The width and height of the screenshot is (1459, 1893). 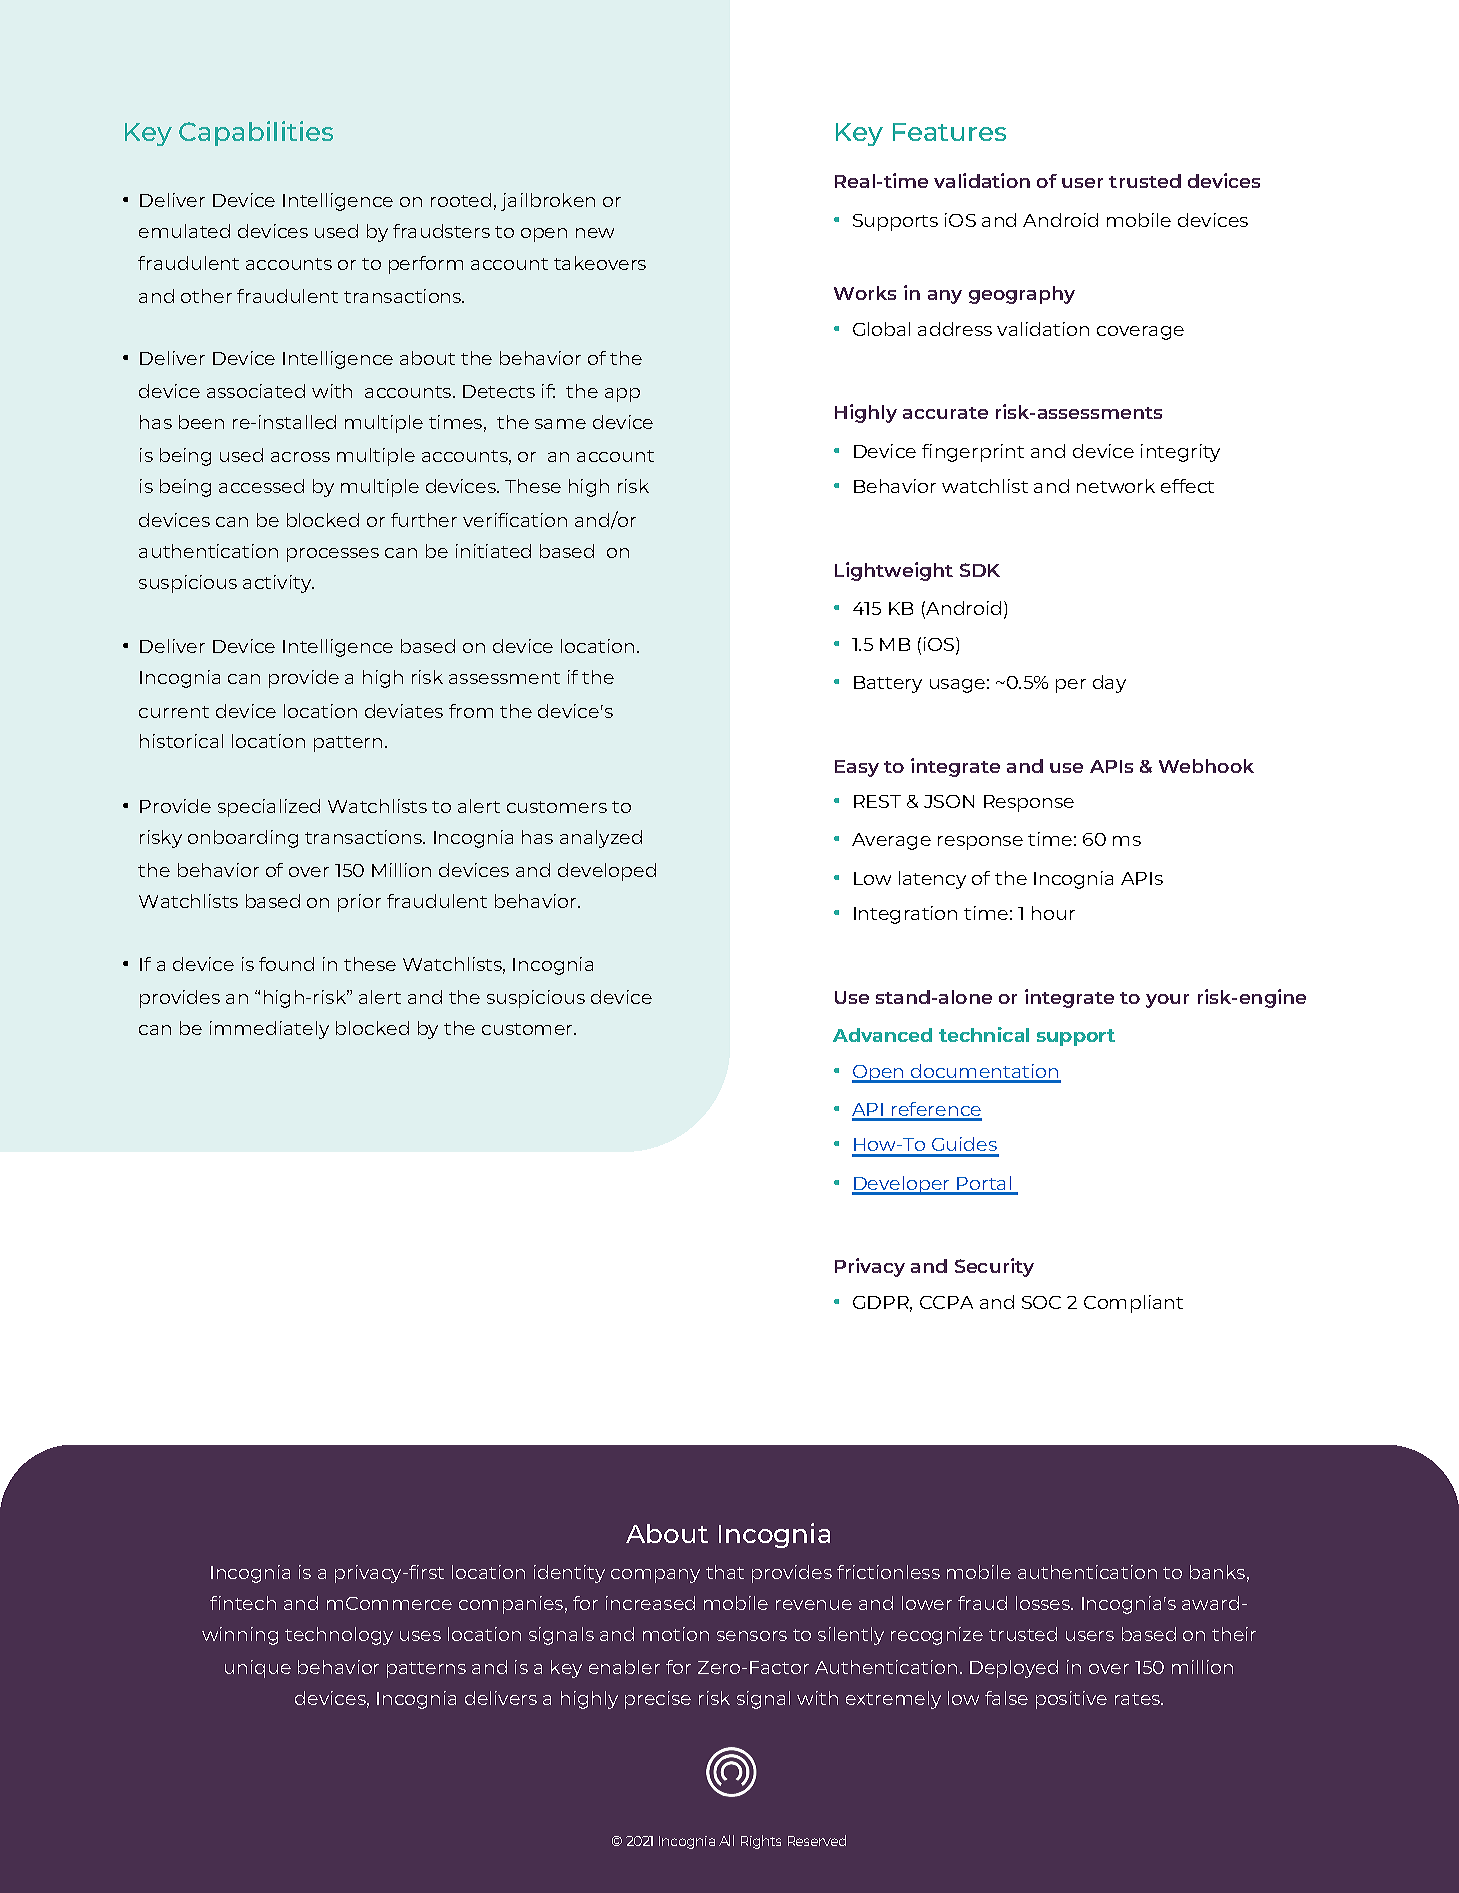 I want to click on Easy, so click(x=857, y=768).
